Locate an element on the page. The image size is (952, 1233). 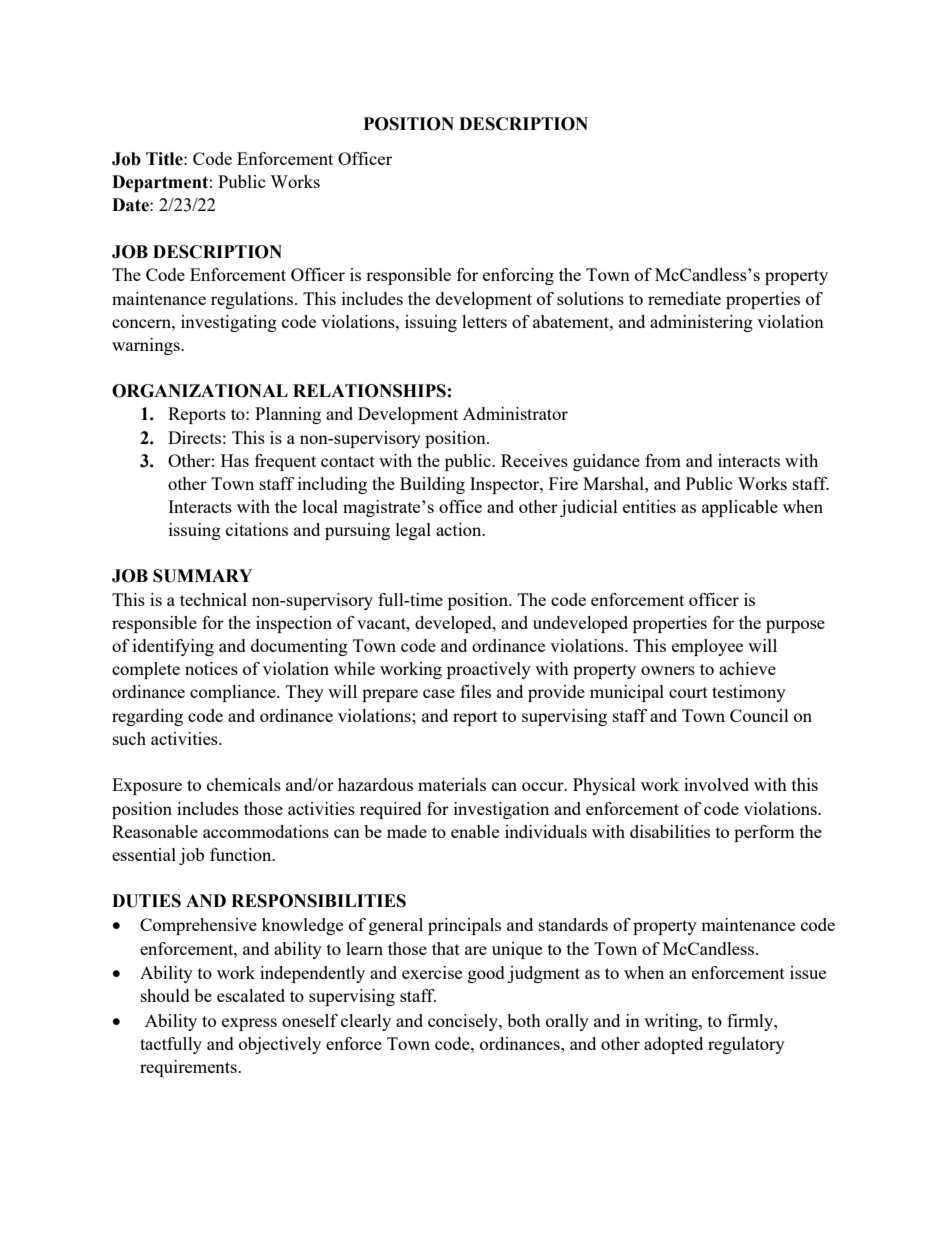
requirements is located at coordinates (189, 1068).
